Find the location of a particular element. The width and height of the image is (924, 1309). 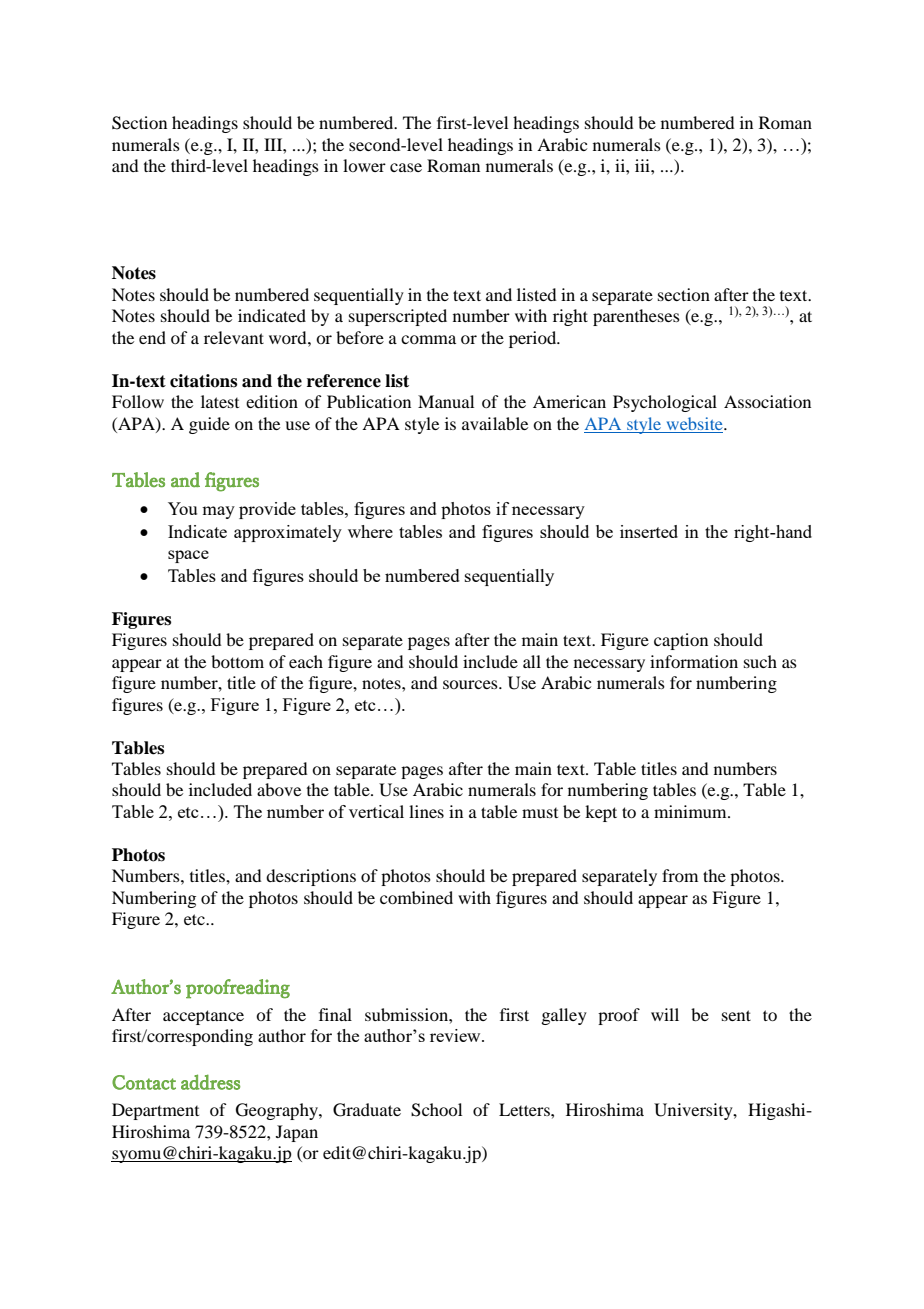

School is located at coordinates (436, 1110).
